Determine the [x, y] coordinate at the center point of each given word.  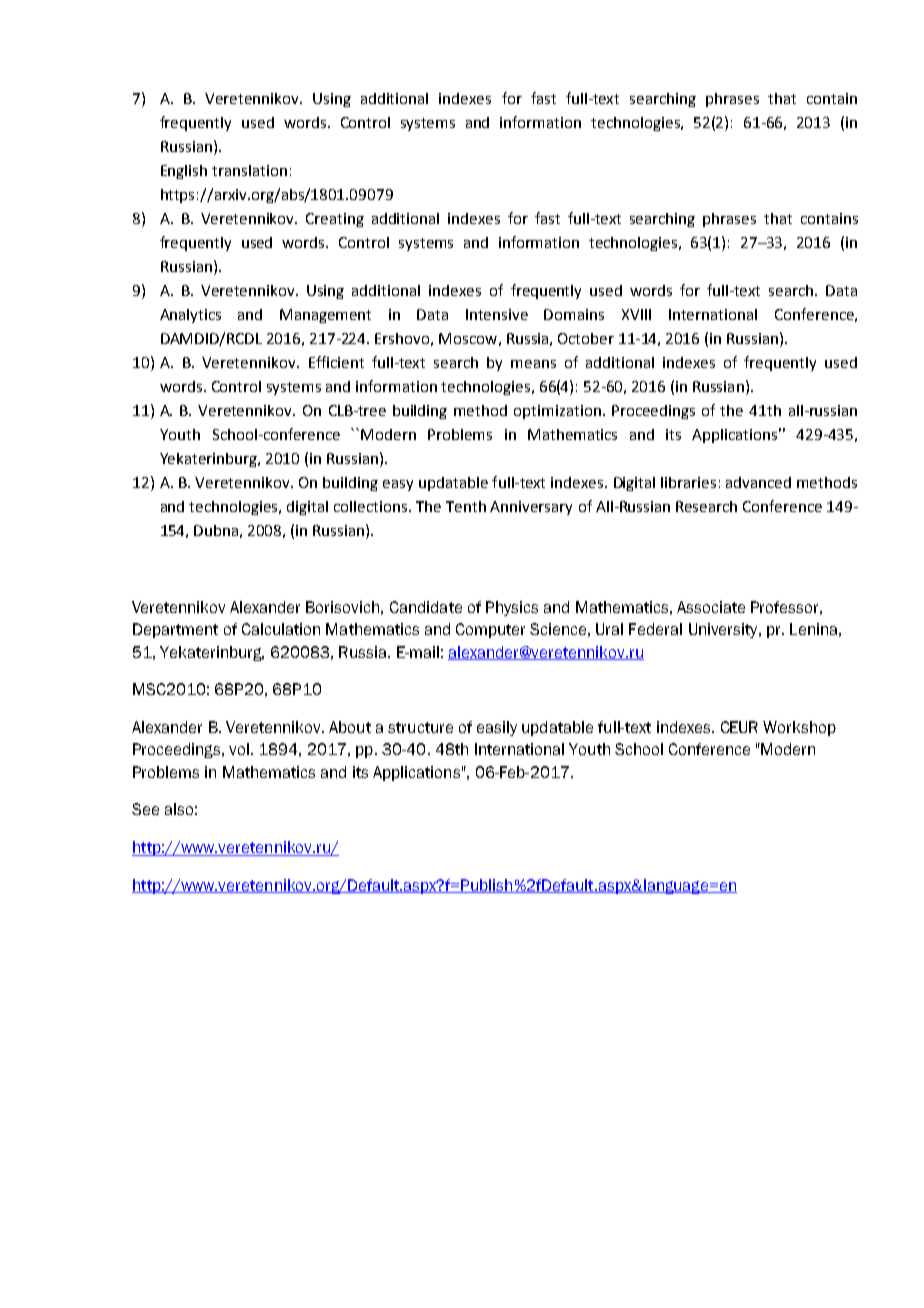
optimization [557, 412]
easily [497, 728]
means [533, 364]
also [179, 809]
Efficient [336, 362]
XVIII [636, 314]
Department [175, 630]
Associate [711, 607]
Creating [335, 220]
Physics [512, 608]
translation [249, 170]
